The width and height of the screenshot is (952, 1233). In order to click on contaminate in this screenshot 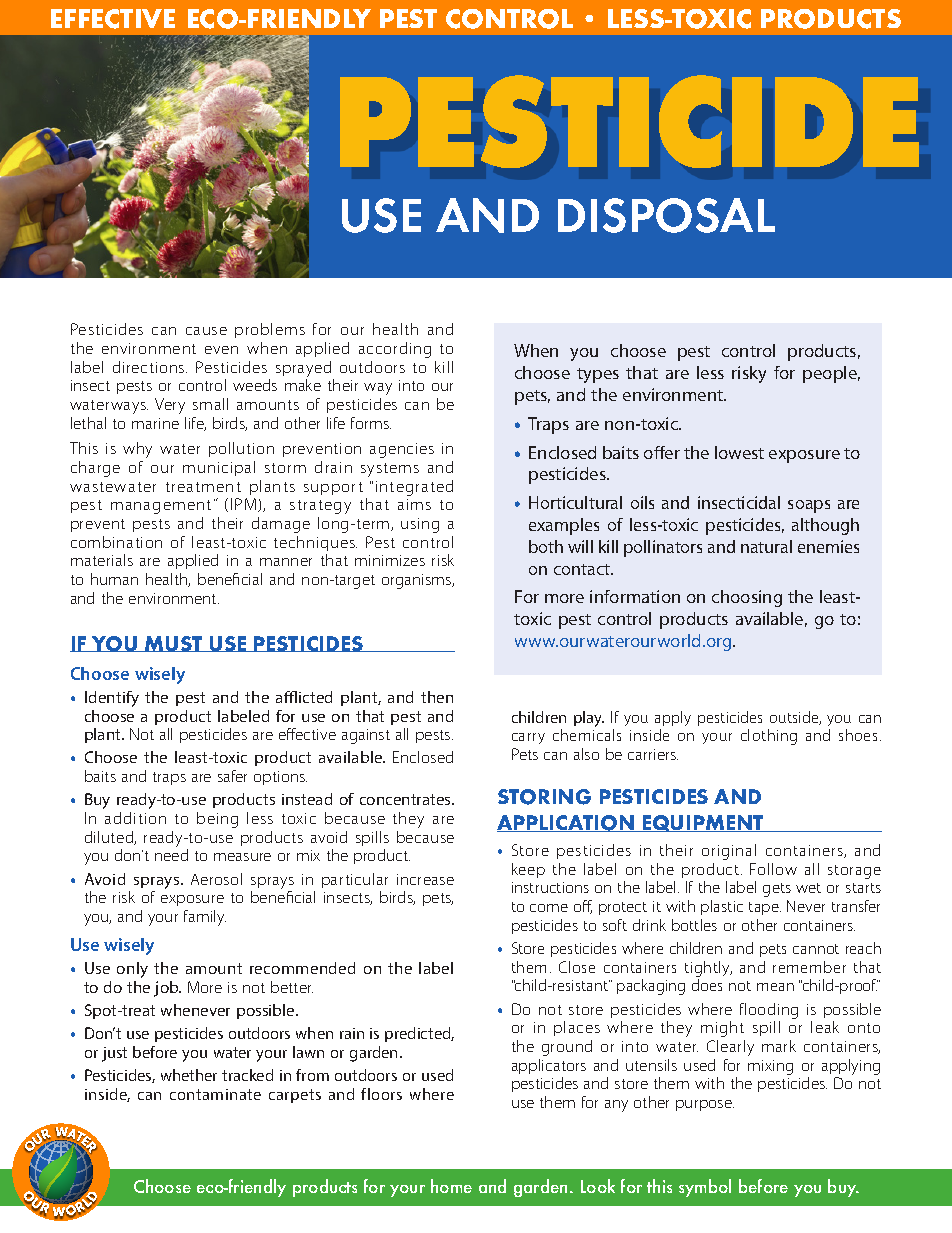, I will do `click(215, 1094)`.
